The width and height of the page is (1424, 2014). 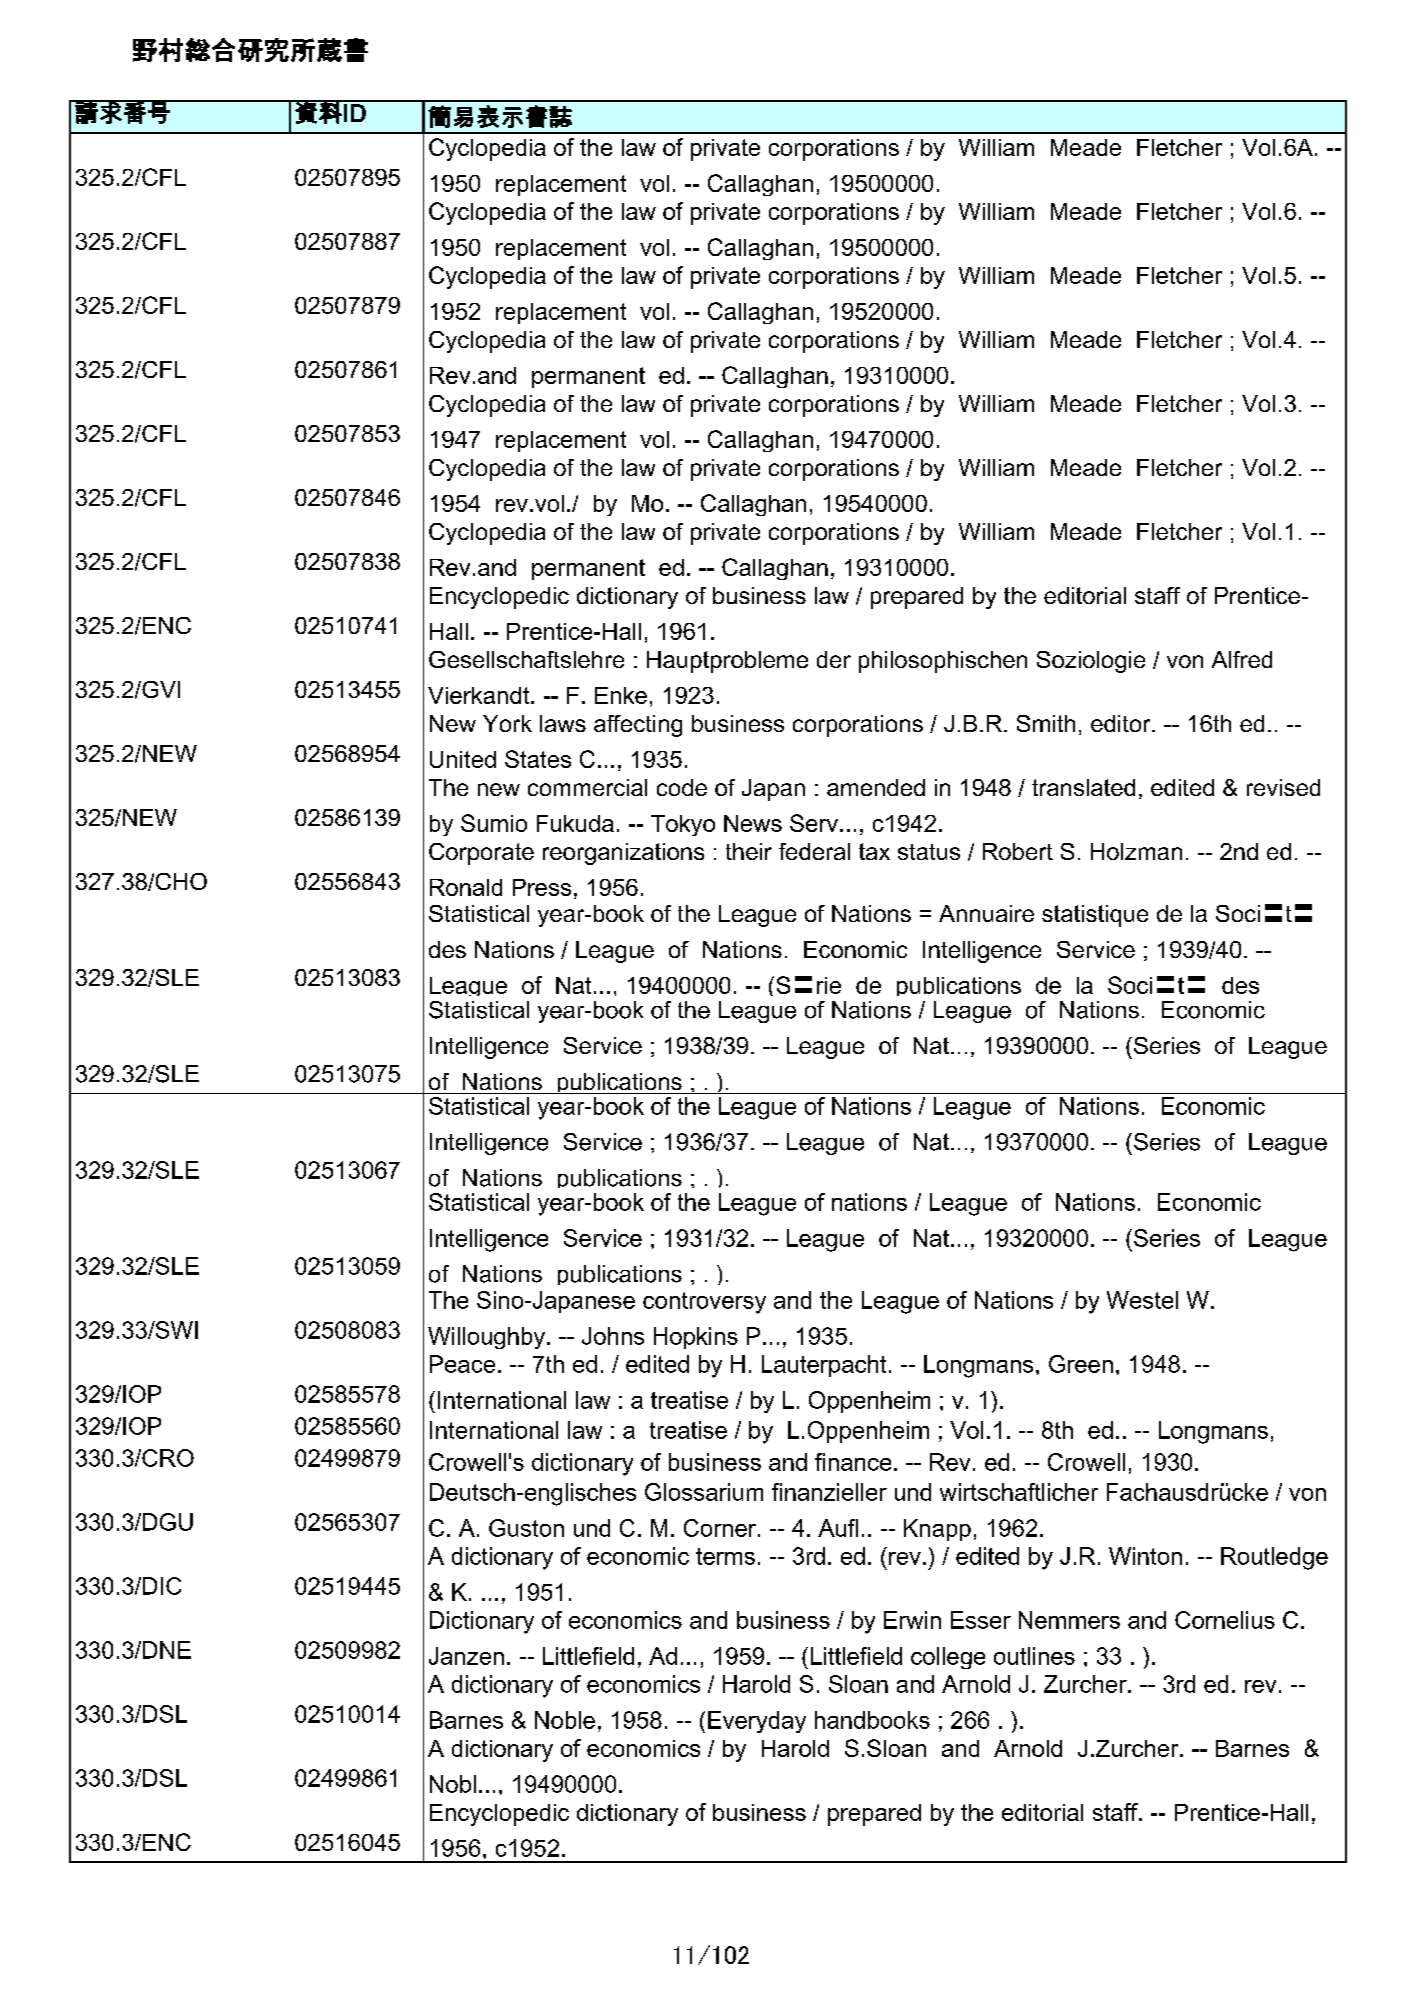 I want to click on Peace, so click(x=462, y=1364).
